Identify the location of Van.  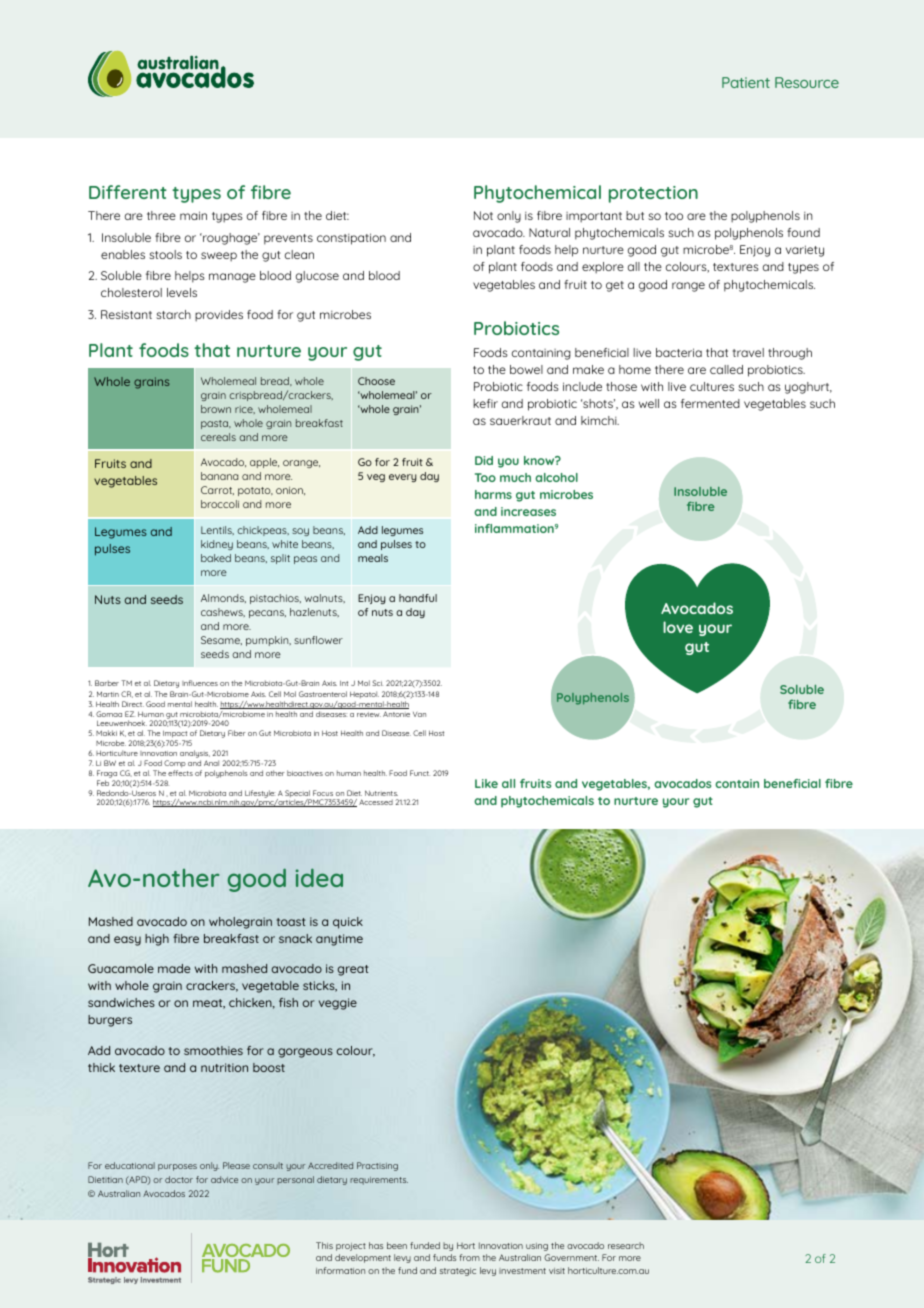
(419, 714).
